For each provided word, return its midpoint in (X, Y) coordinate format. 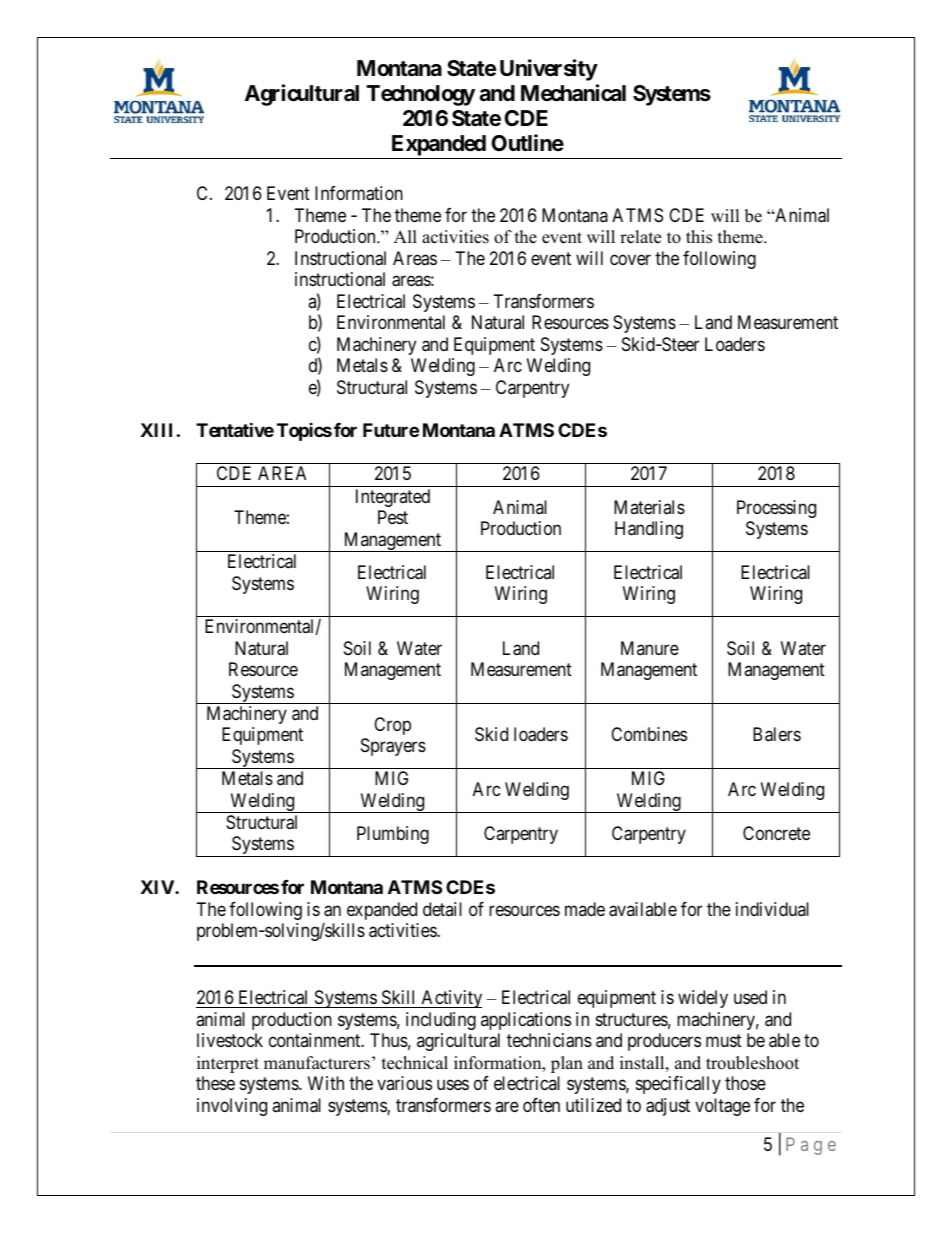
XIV (158, 887)
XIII (156, 430)
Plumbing (393, 835)
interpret (228, 1064)
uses (453, 1085)
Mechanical (573, 93)
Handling (649, 530)
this (699, 237)
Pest (393, 517)
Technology (421, 95)
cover (630, 259)
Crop (392, 726)
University (549, 70)
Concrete (776, 833)
